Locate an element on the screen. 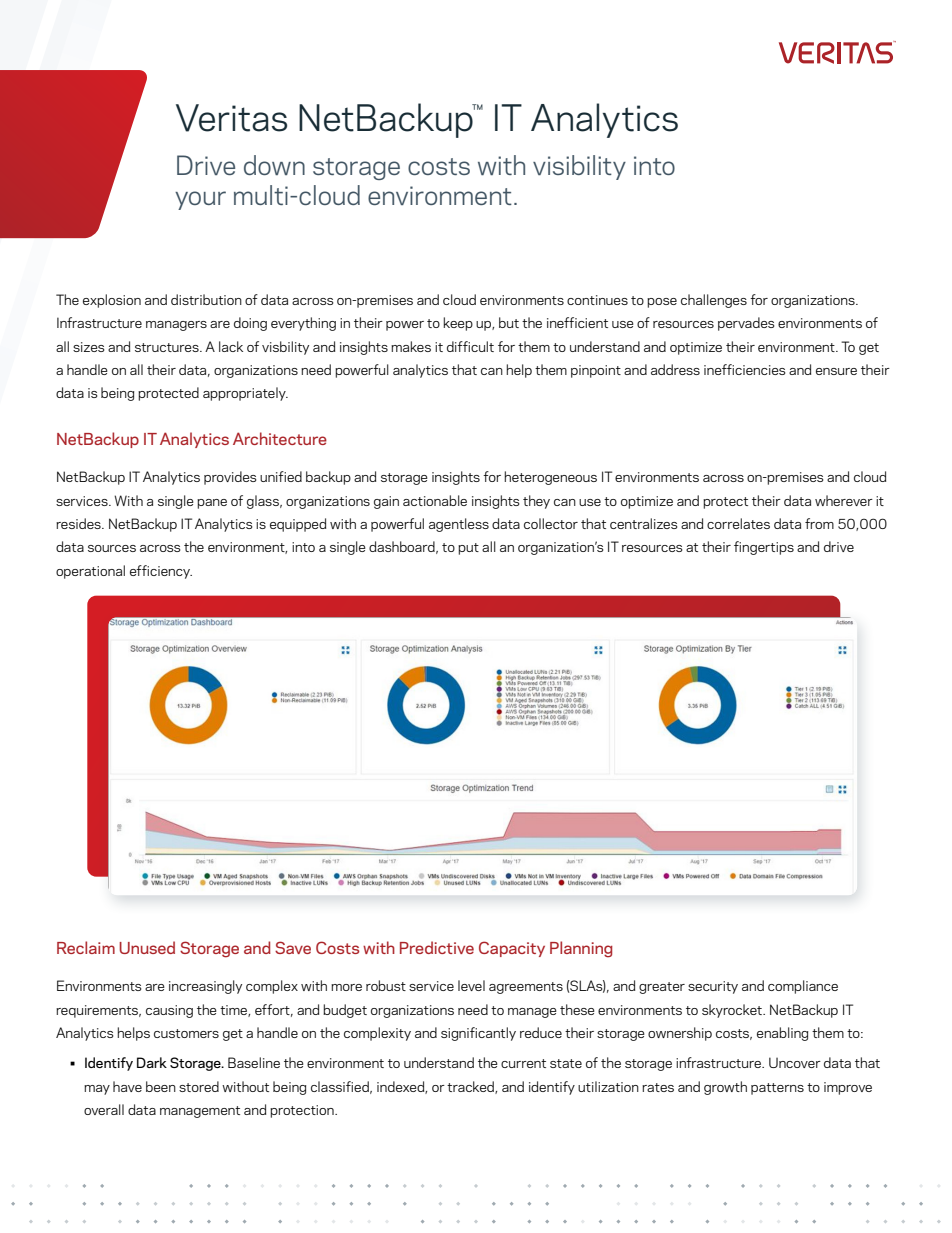 This screenshot has width=952, height=1233. structures is located at coordinates (168, 347).
